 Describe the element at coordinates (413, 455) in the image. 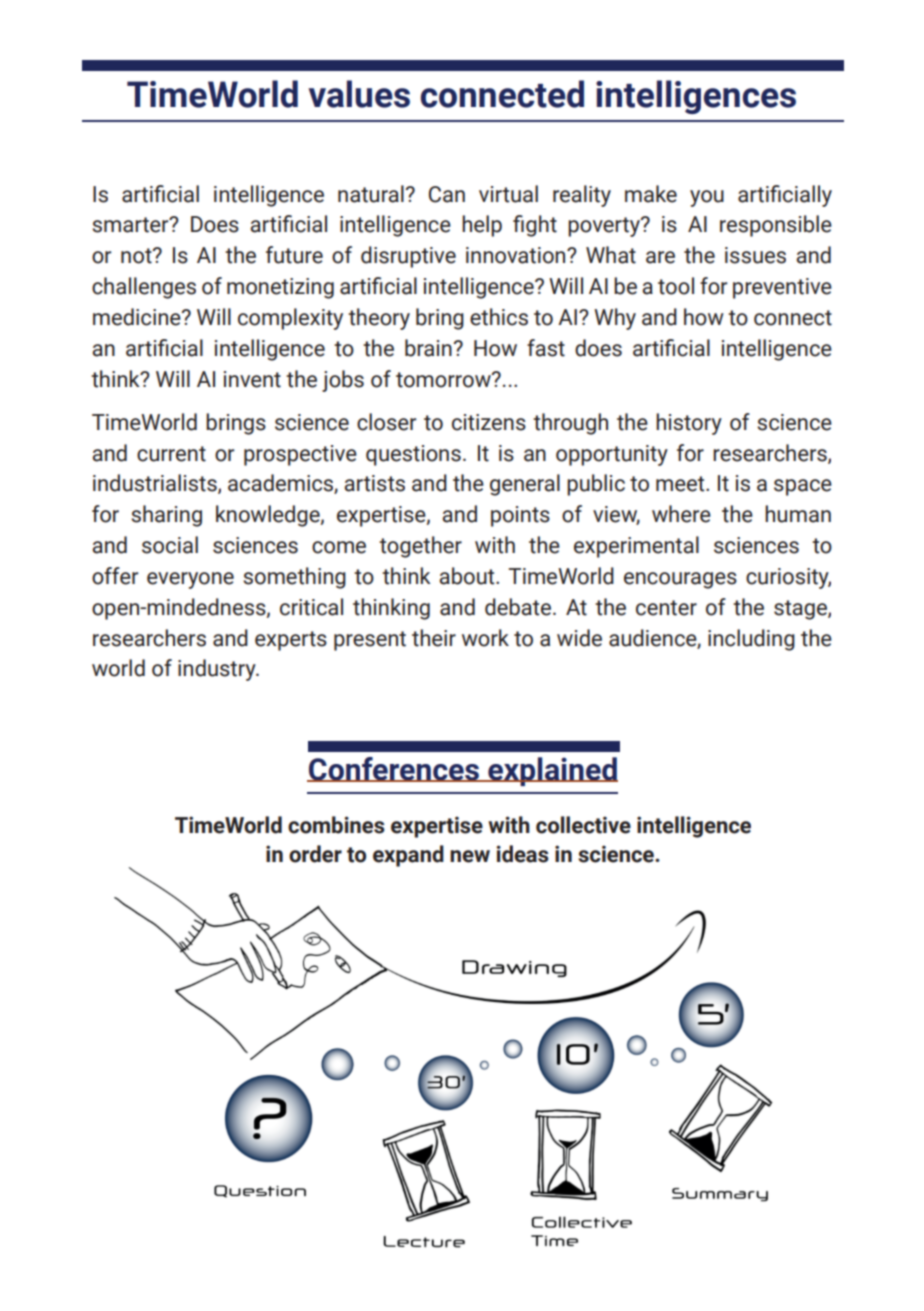

I see `questions` at that location.
